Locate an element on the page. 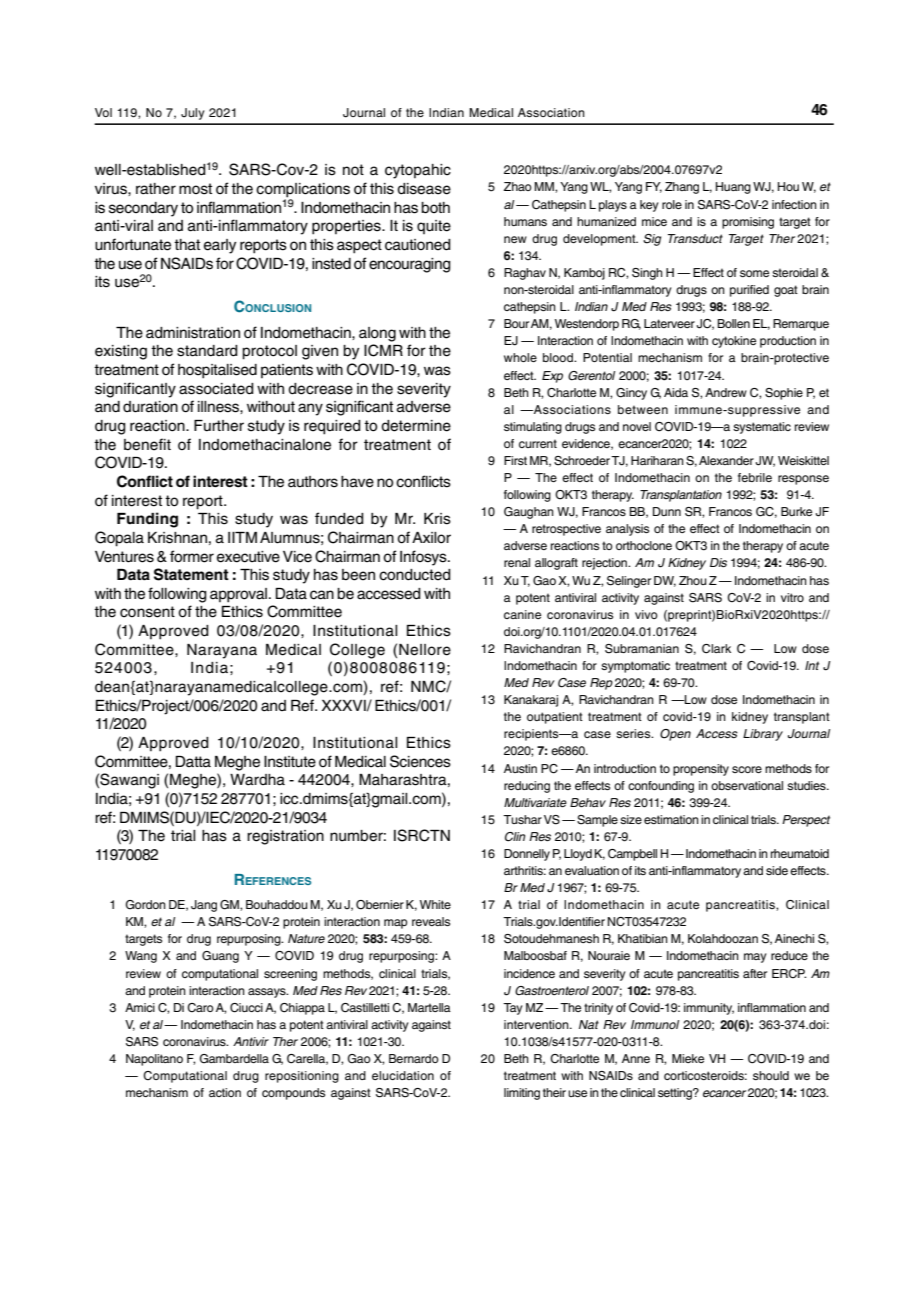  should is located at coordinates (771, 1075).
